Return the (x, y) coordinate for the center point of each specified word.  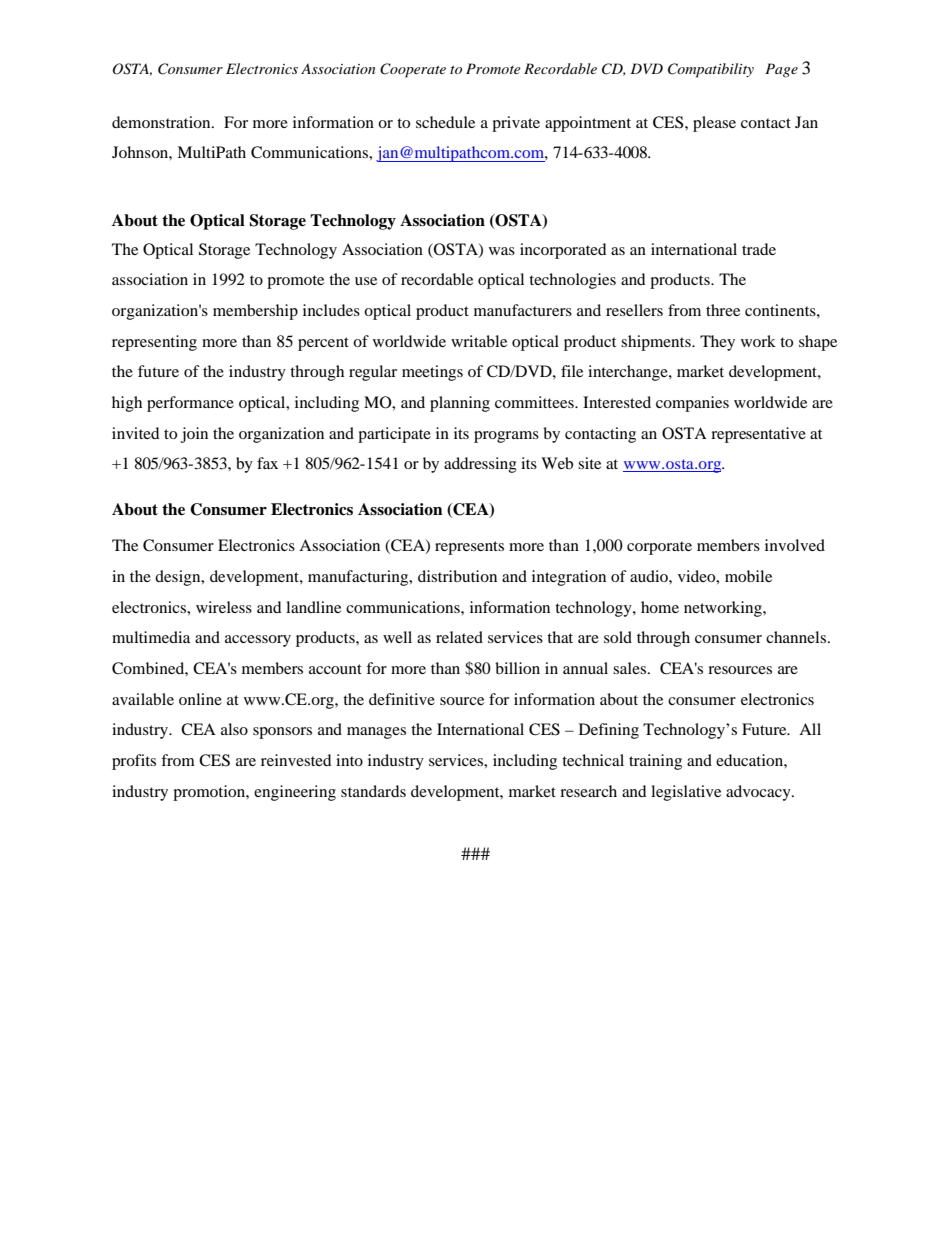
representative (758, 435)
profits (134, 762)
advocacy (759, 793)
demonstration (162, 122)
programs (506, 437)
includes (331, 310)
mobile (748, 576)
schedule (445, 122)
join (194, 435)
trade (759, 249)
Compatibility (711, 70)
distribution (457, 576)
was (502, 251)
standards (373, 791)
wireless (224, 607)
